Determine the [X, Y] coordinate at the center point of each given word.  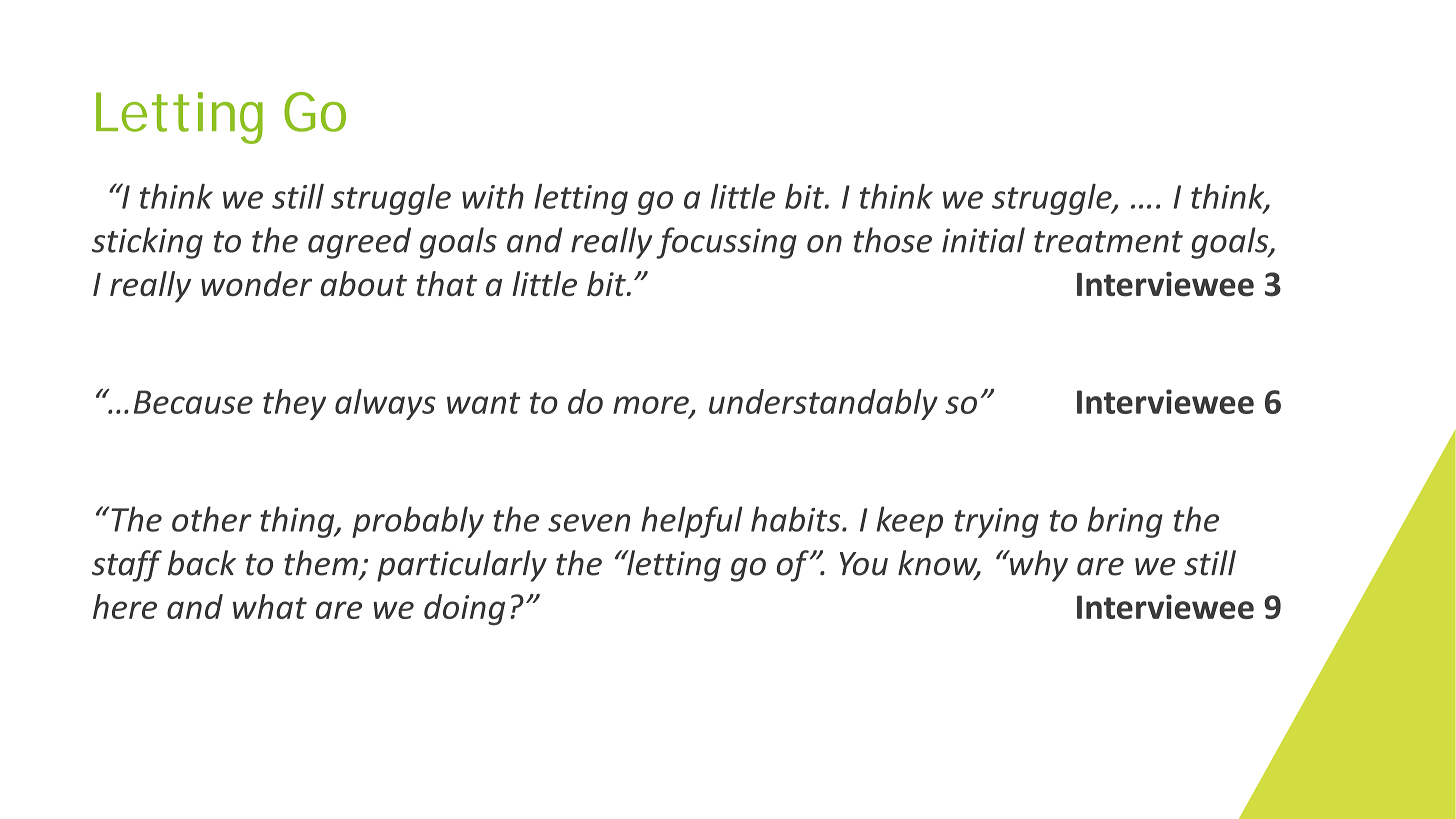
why [1038, 566]
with [493, 196]
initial [983, 240]
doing [464, 609]
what [270, 606]
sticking [147, 243]
